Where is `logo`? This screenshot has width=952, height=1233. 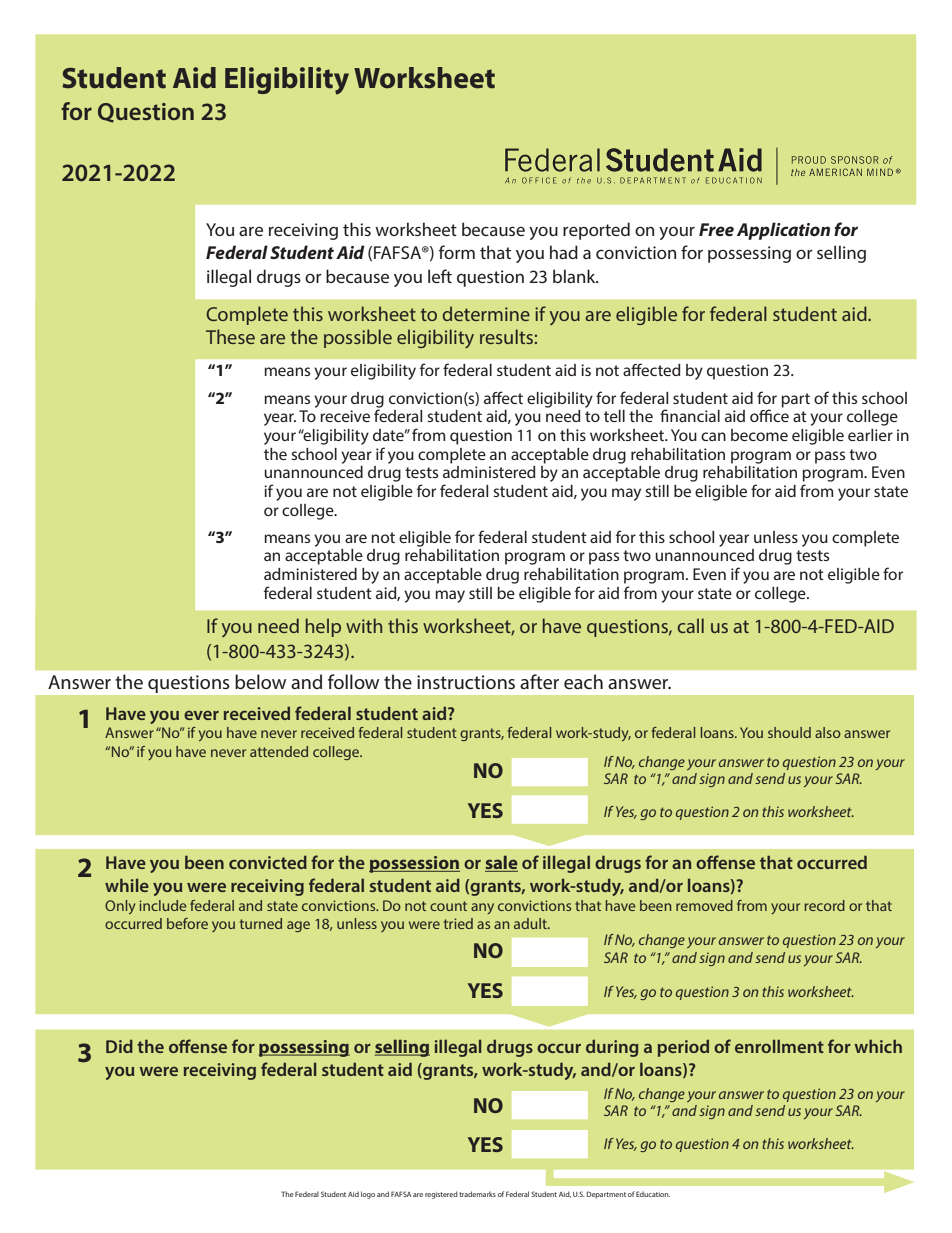
logo is located at coordinates (368, 1195).
